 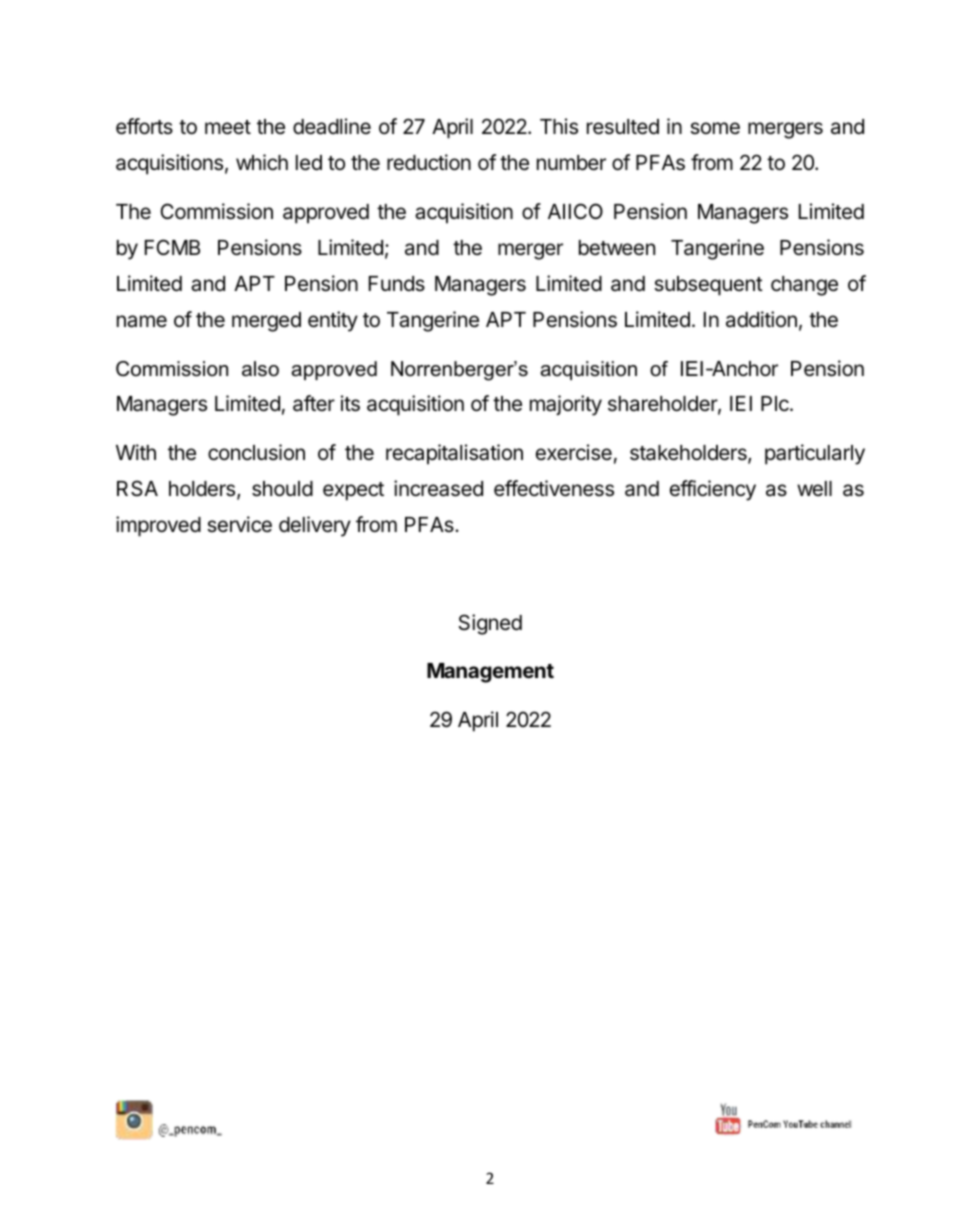 What do you see at coordinates (228, 127) in the document?
I see `meet` at bounding box center [228, 127].
